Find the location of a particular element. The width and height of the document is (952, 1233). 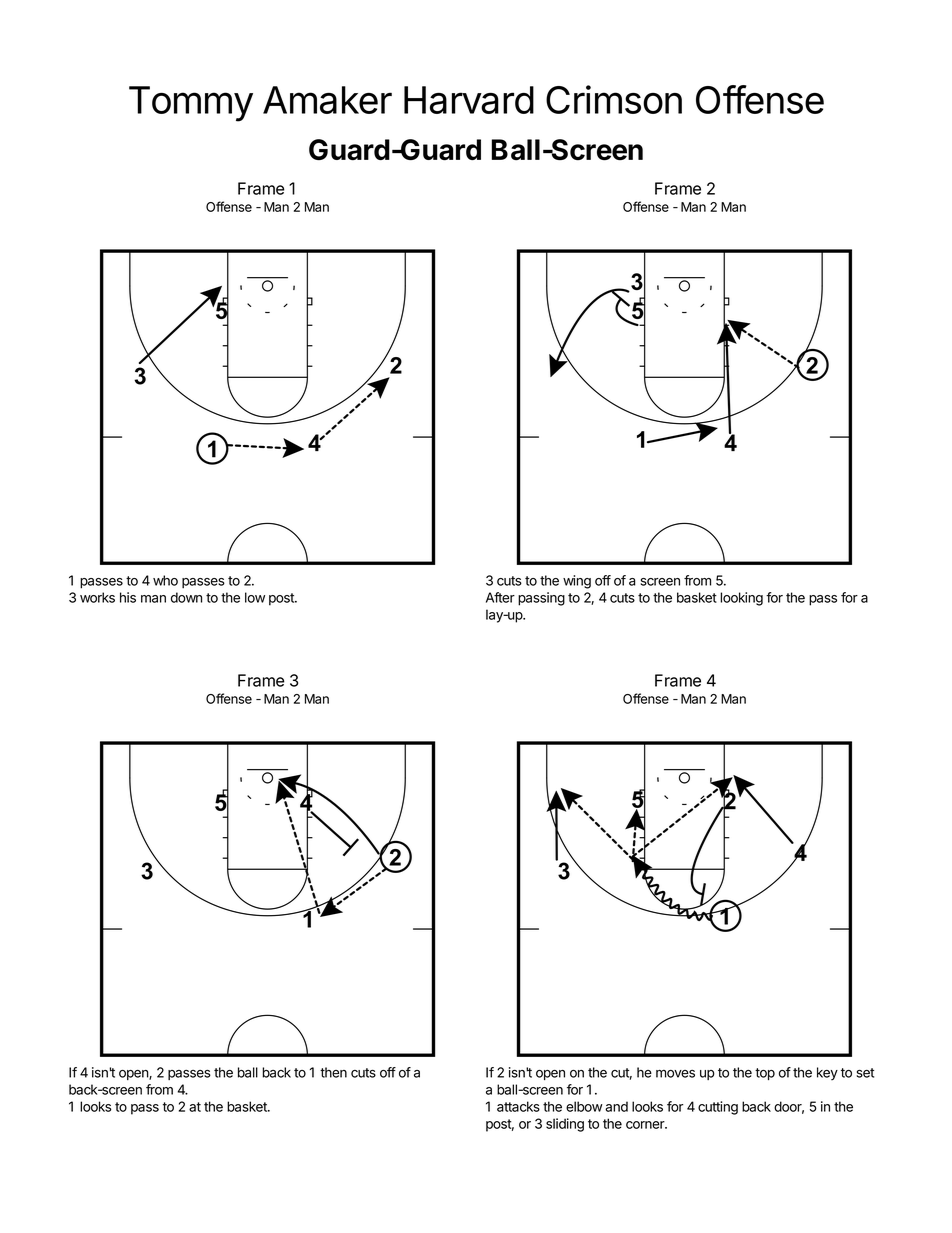

After is located at coordinates (500, 597).
